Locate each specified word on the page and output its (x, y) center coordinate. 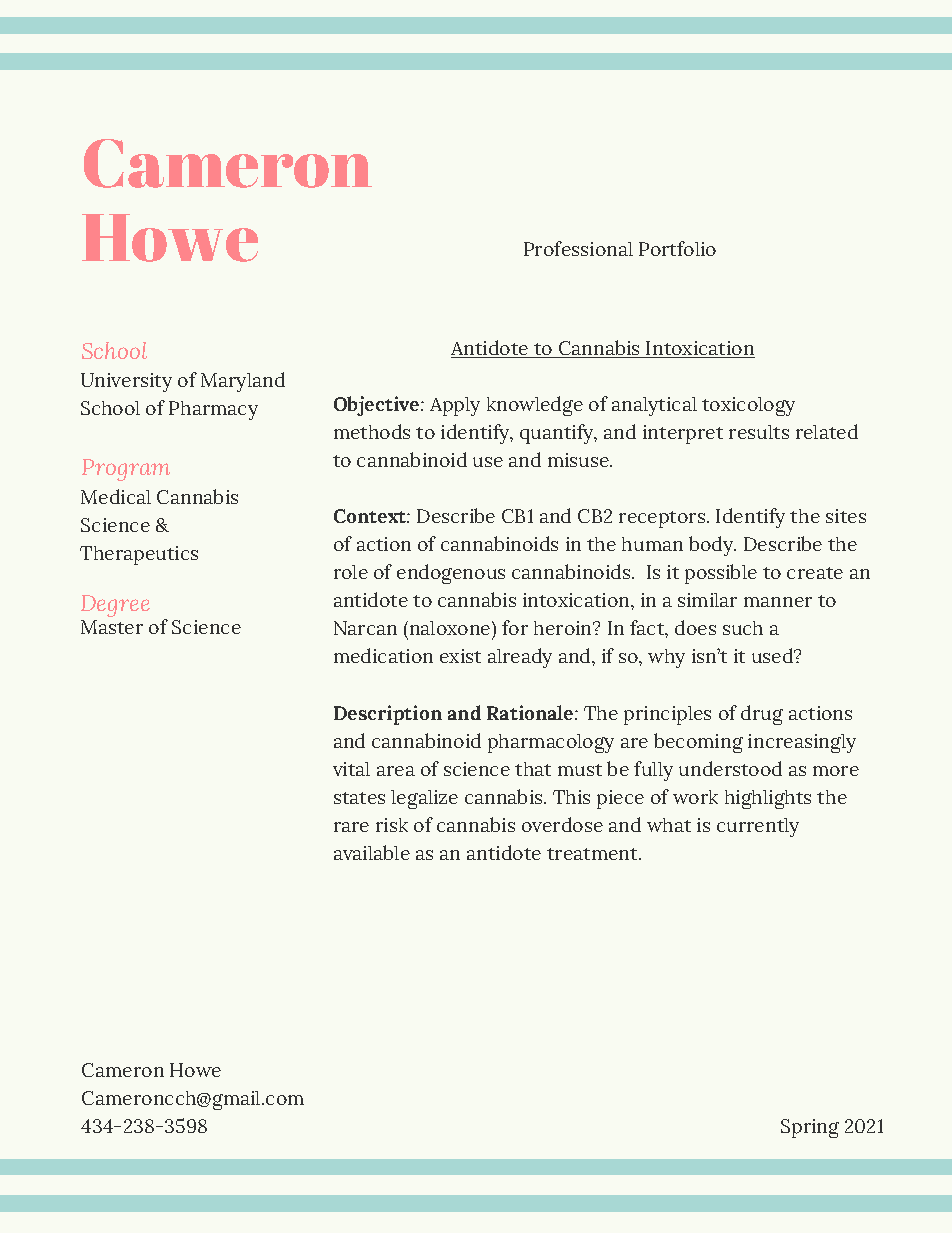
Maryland (243, 382)
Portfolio (677, 248)
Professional (578, 248)
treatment (593, 854)
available (372, 852)
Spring (810, 1128)
